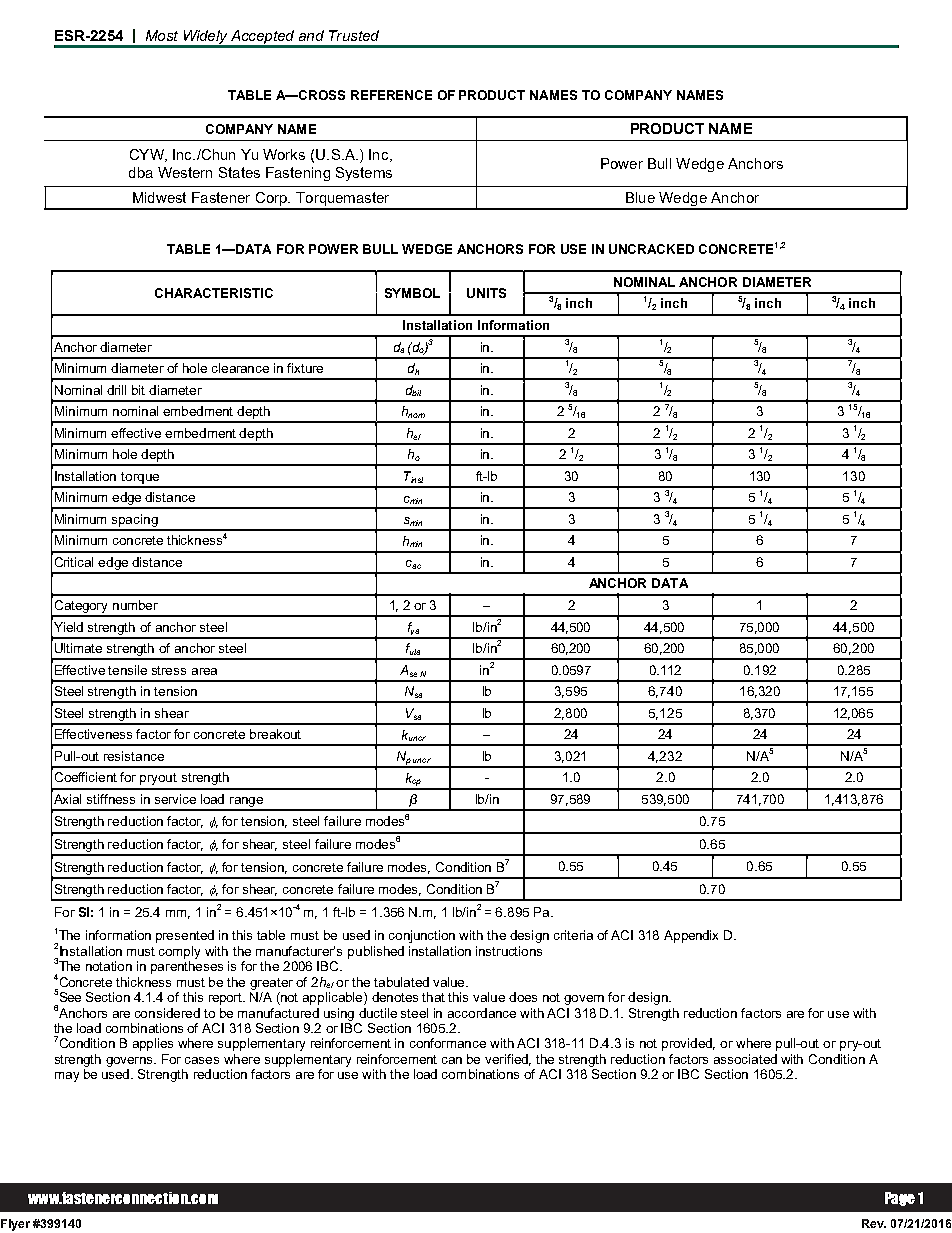 The height and width of the document is (1233, 952). Describe the element at coordinates (422, 936) in the document. I see `conjunction` at that location.
